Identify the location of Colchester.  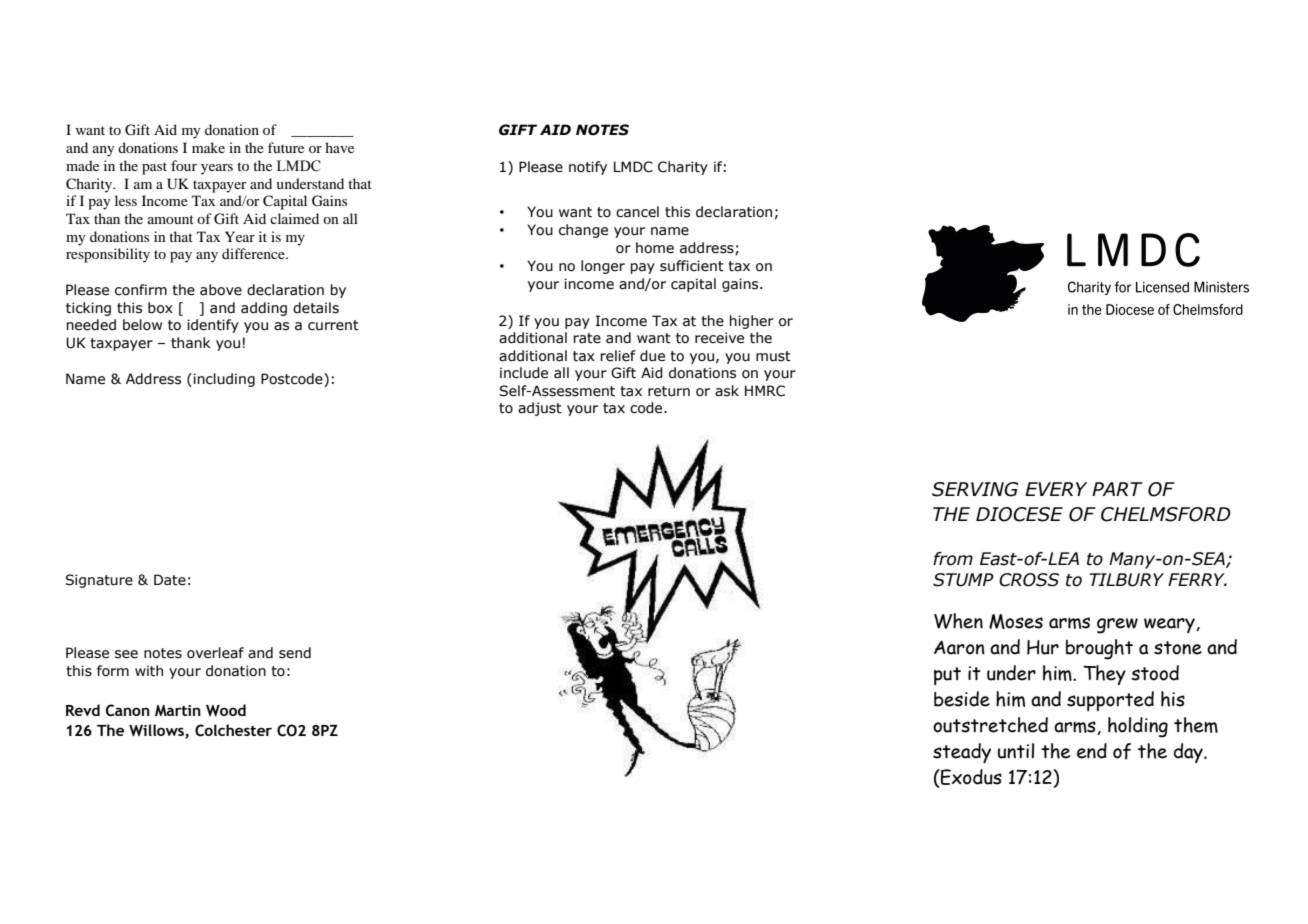
(233, 730).
